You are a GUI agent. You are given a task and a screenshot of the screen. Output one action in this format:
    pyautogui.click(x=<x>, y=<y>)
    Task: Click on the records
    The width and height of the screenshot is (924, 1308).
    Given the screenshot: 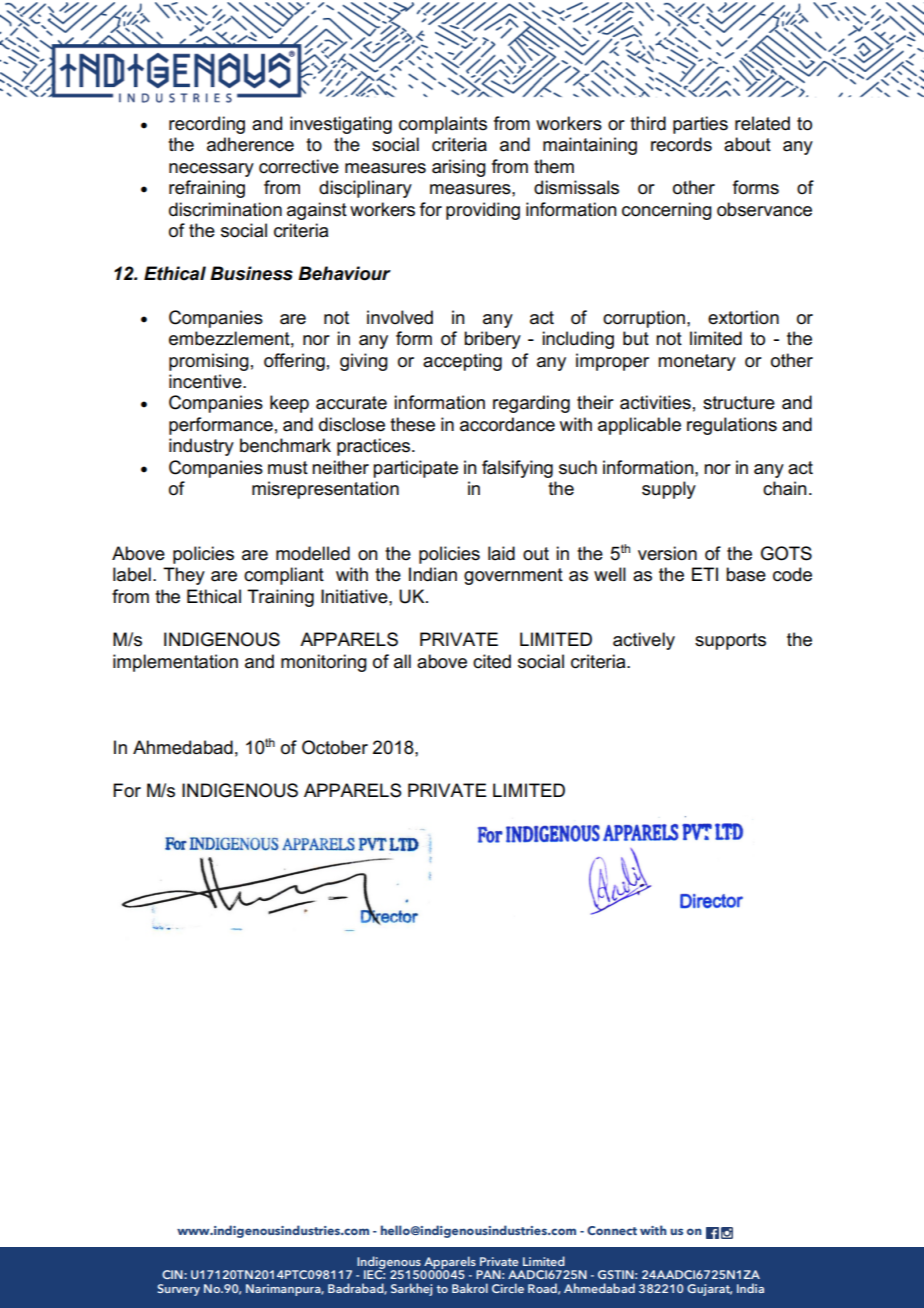 What is the action you would take?
    pyautogui.click(x=681, y=144)
